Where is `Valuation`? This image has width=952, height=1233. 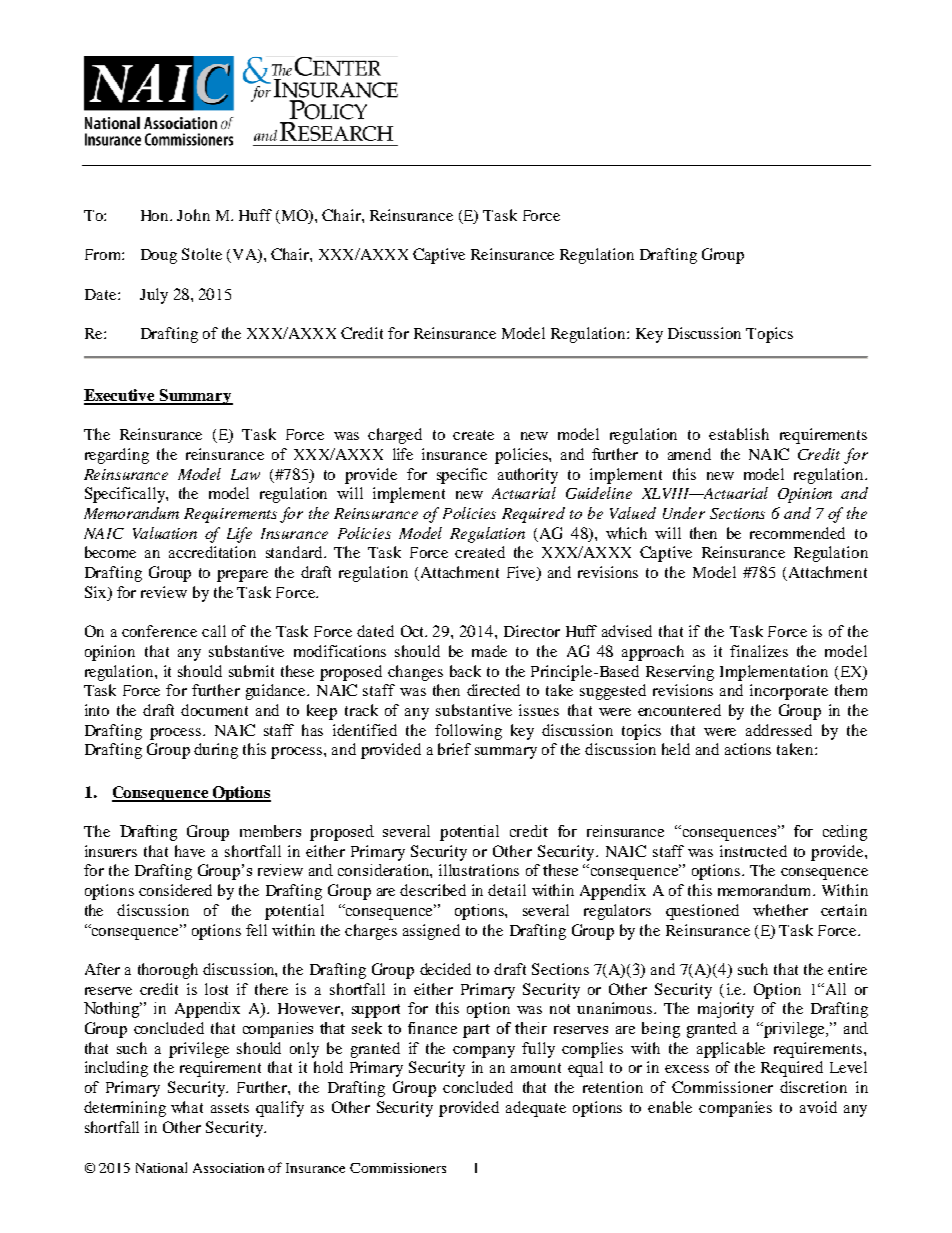 Valuation is located at coordinates (165, 533).
